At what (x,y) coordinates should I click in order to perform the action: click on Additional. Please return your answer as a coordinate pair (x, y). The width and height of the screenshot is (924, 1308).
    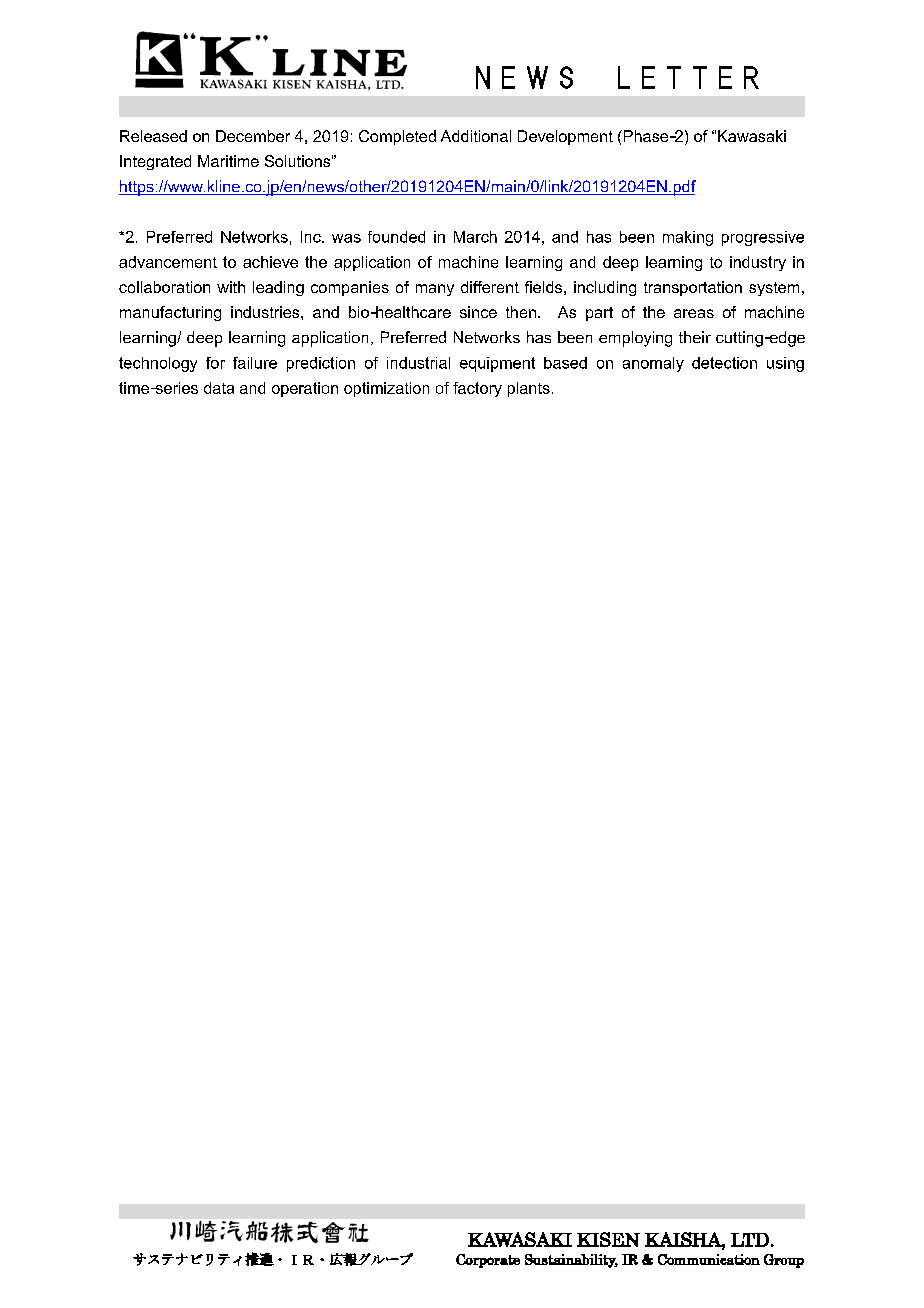
    Looking at the image, I should click on (476, 136).
